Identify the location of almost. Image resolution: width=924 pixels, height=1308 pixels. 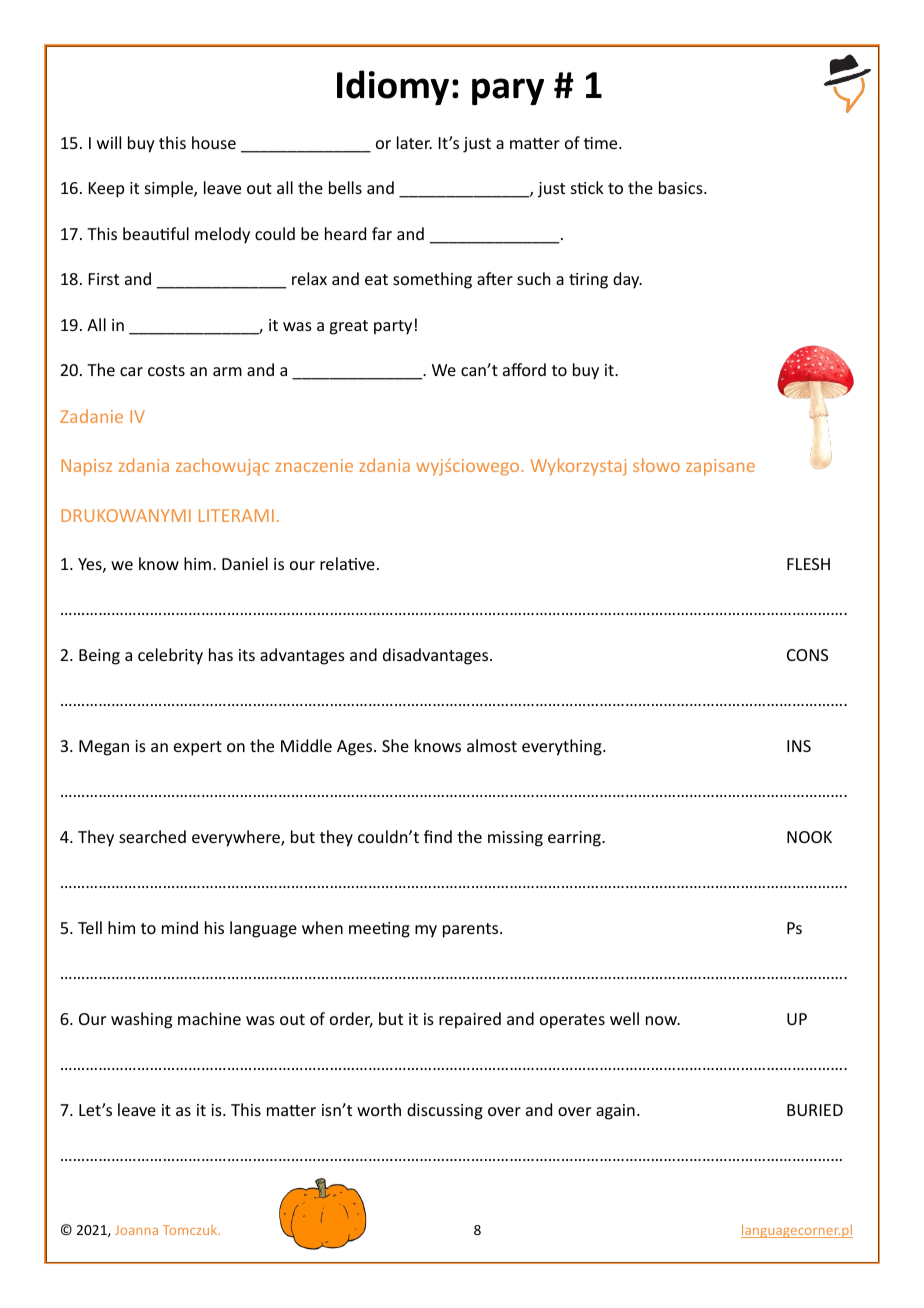
(492, 745).
